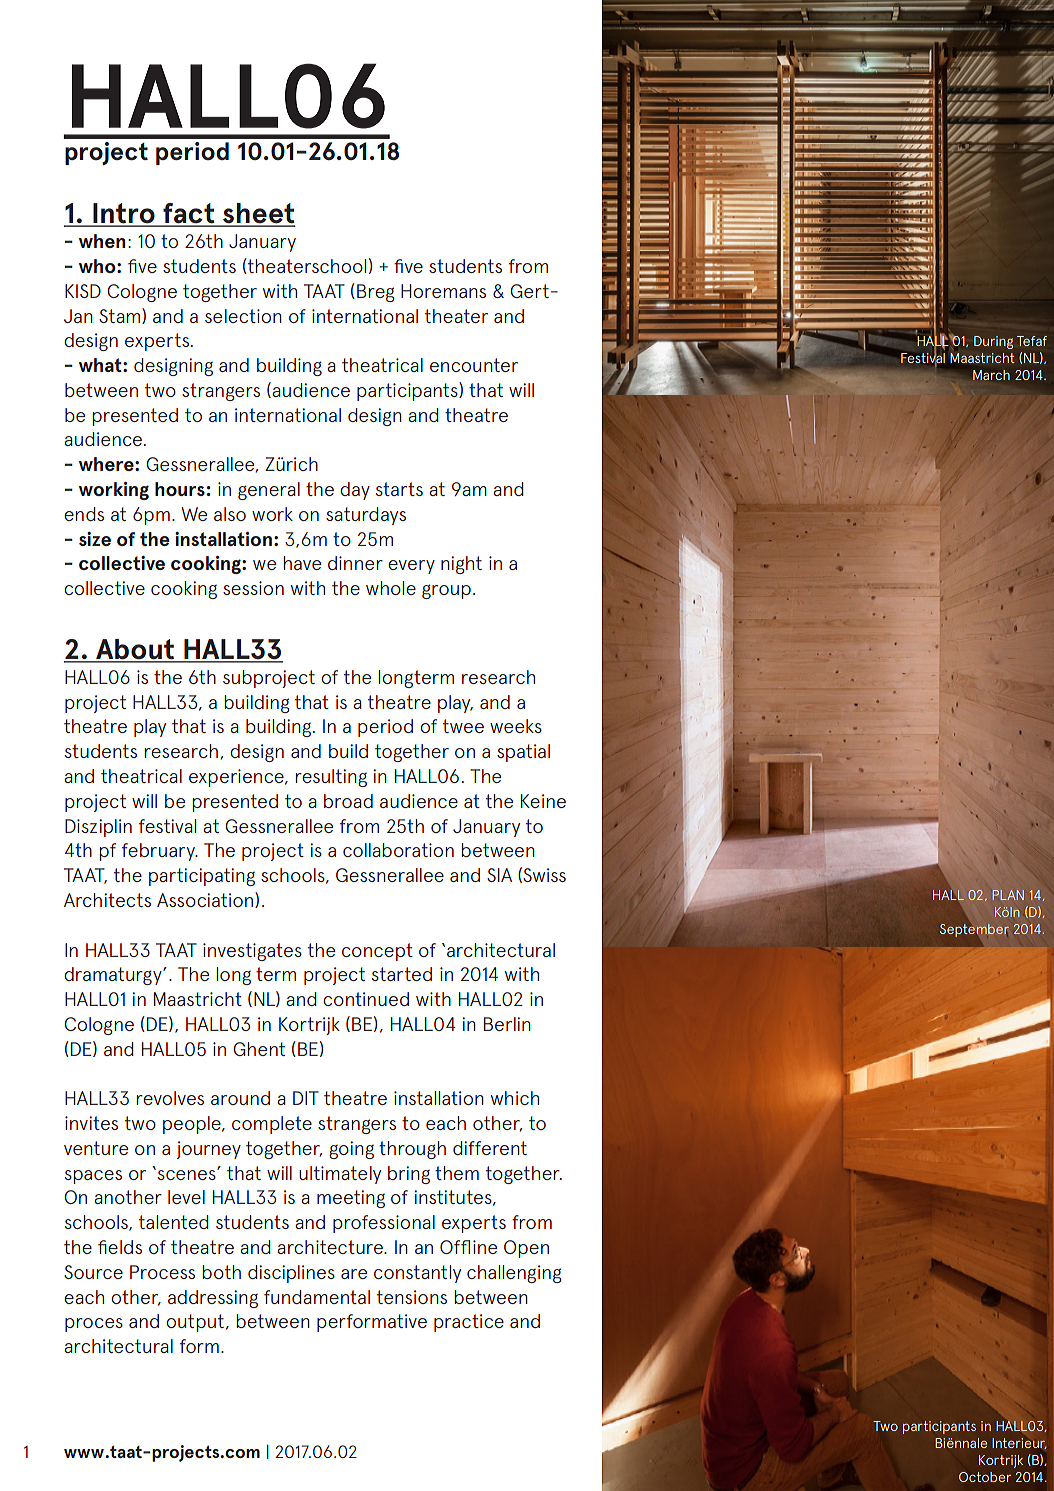  I want to click on SIA, so click(499, 875).
